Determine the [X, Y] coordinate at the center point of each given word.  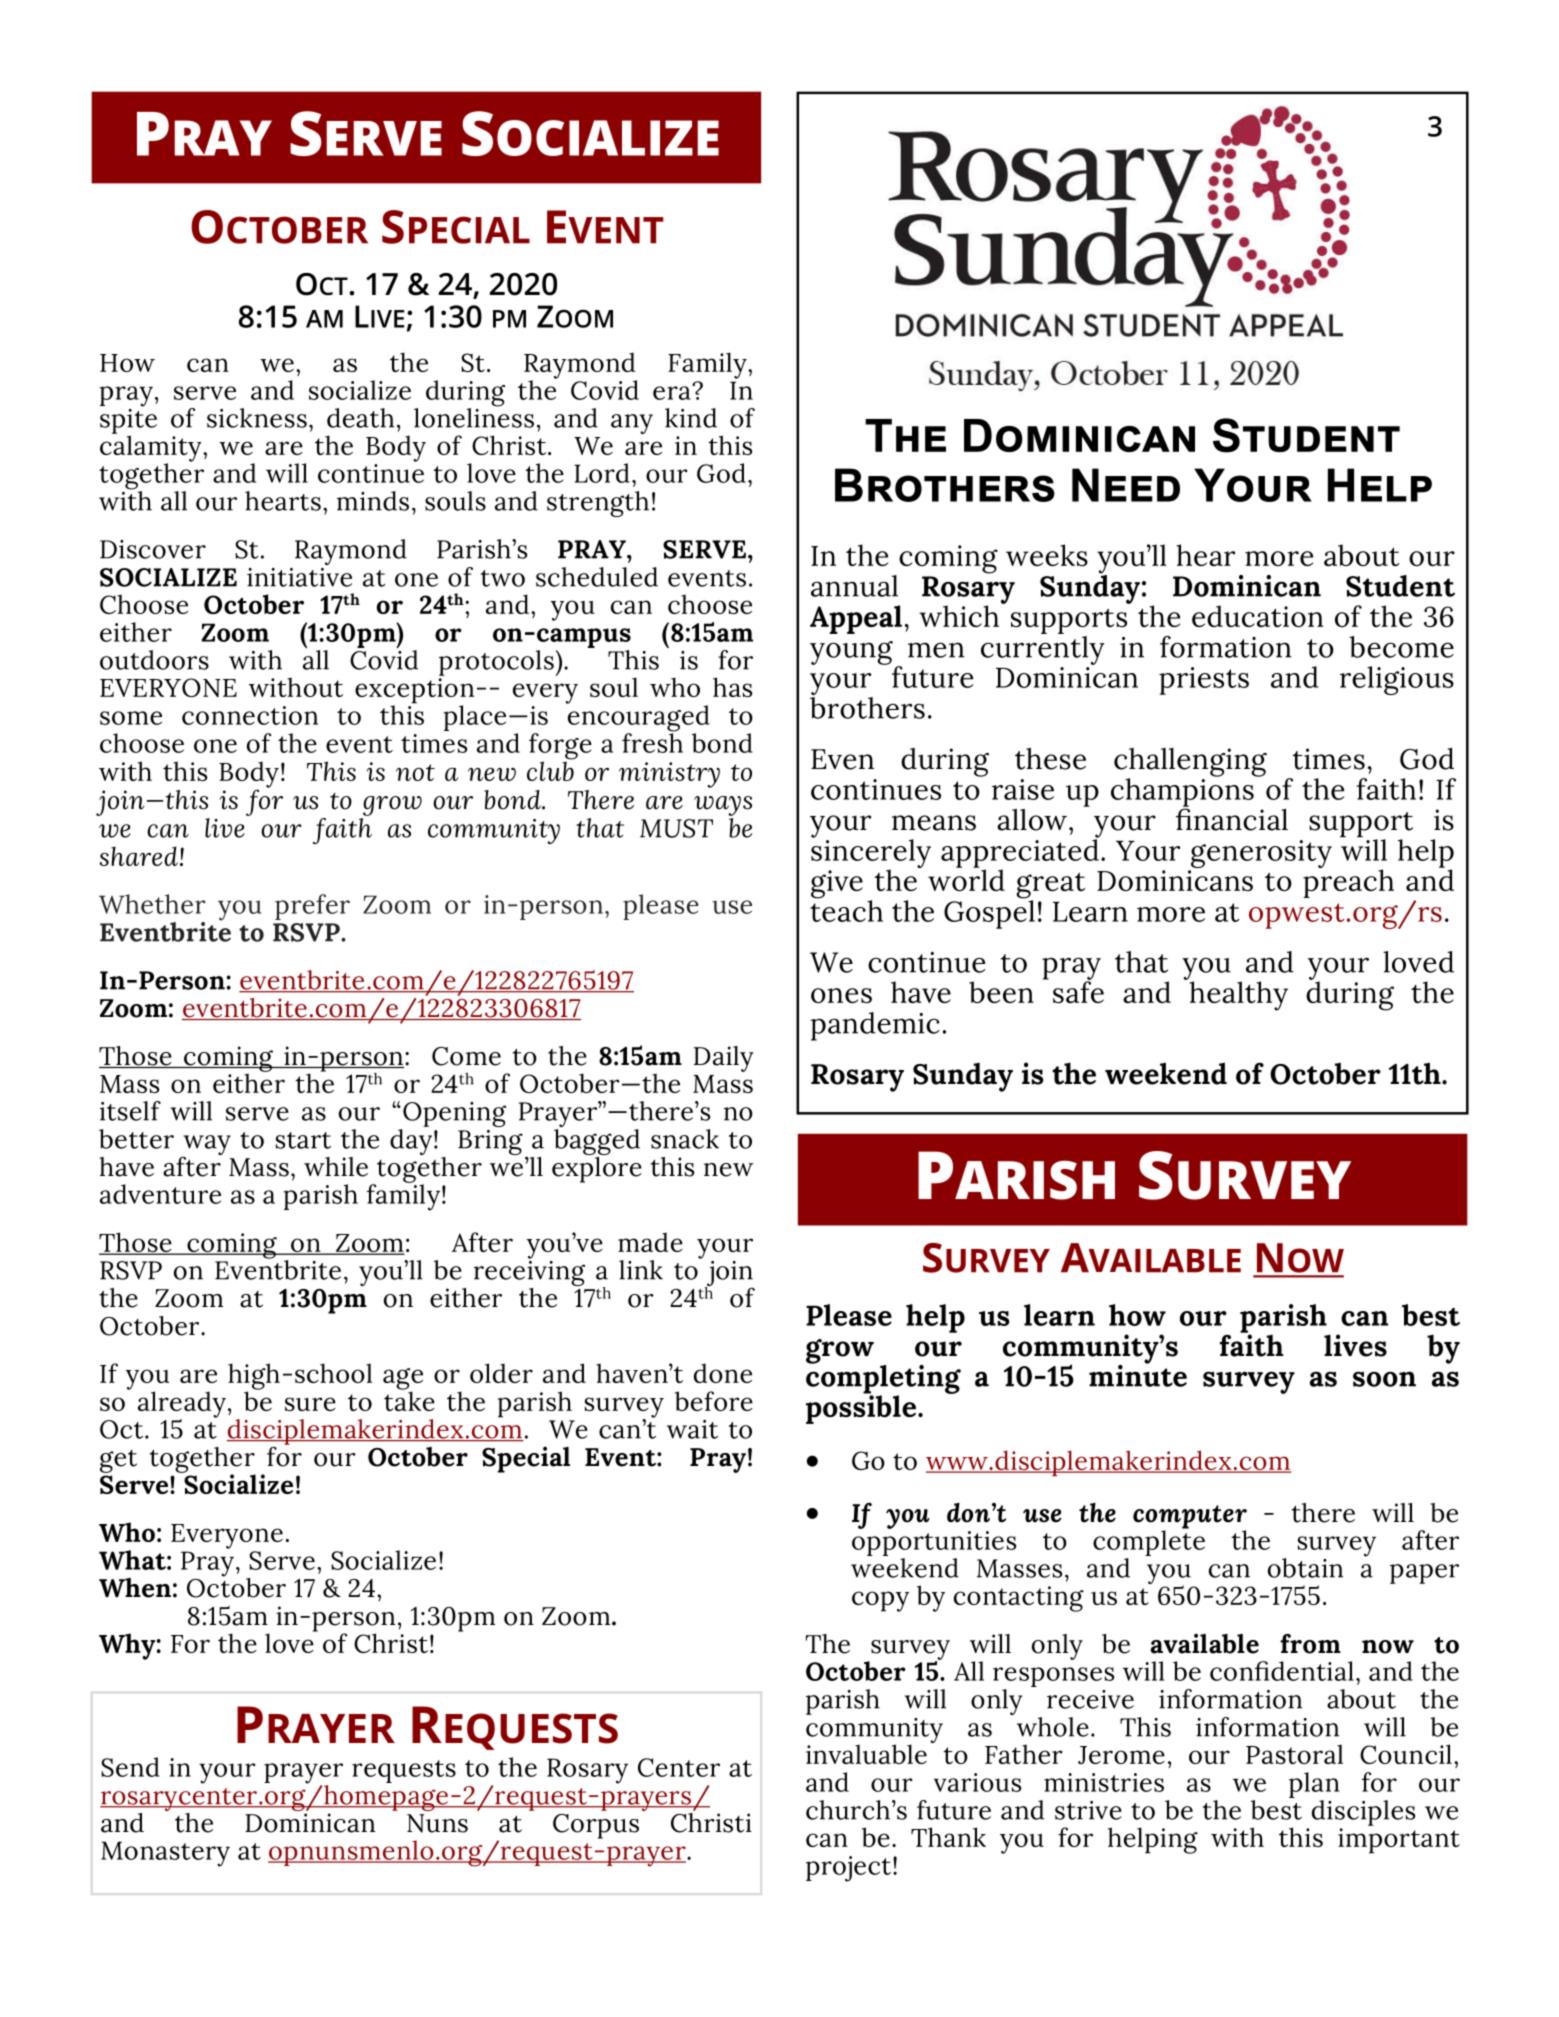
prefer [312, 907]
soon [1384, 1379]
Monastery [165, 1854]
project [848, 1869]
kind [691, 418]
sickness [257, 418]
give [837, 884]
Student [1400, 586]
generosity [1260, 855]
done [723, 1373]
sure [310, 1404]
